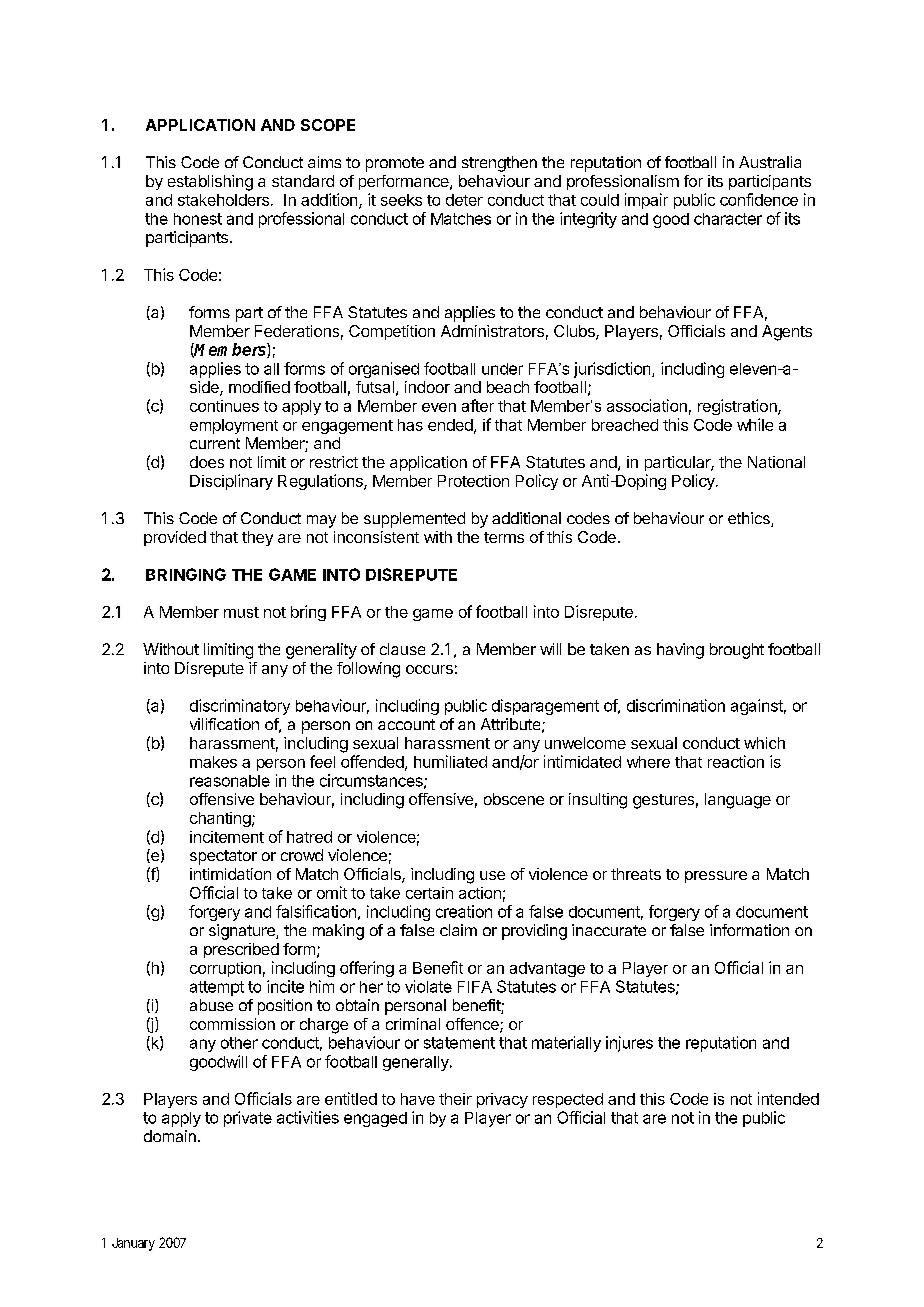 The image size is (924, 1307). Describe the element at coordinates (770, 162) in the image. I see `Australia` at that location.
